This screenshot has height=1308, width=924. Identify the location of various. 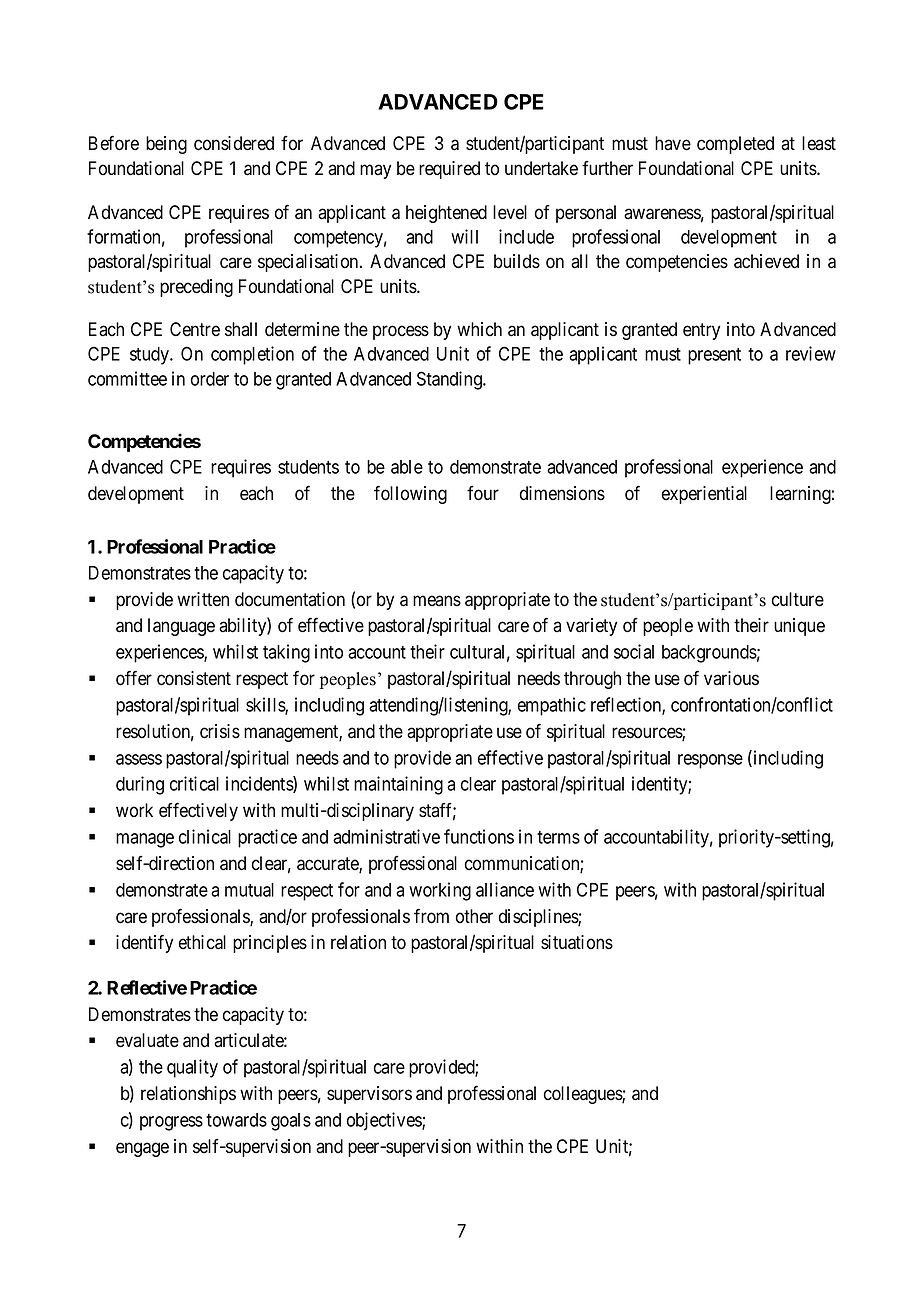
(731, 678).
